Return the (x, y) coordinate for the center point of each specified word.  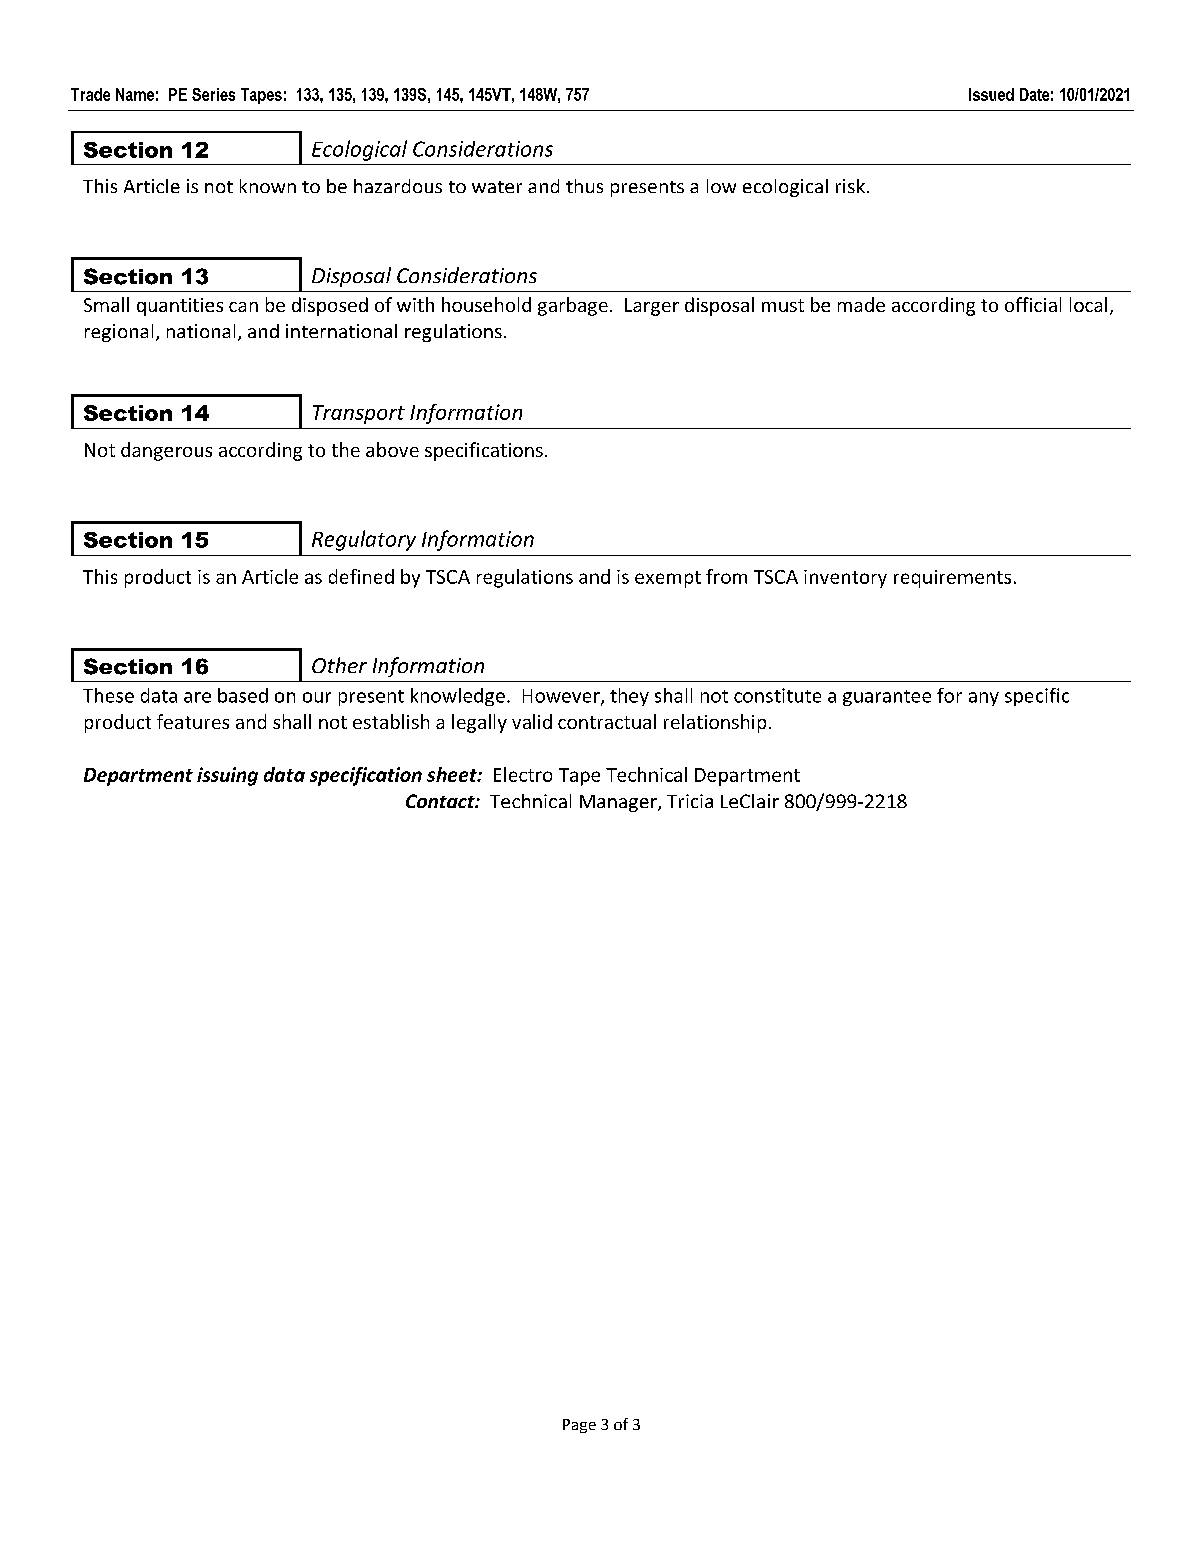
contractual (607, 721)
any (984, 699)
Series (213, 94)
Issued (991, 94)
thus (584, 186)
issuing (227, 776)
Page (579, 1426)
